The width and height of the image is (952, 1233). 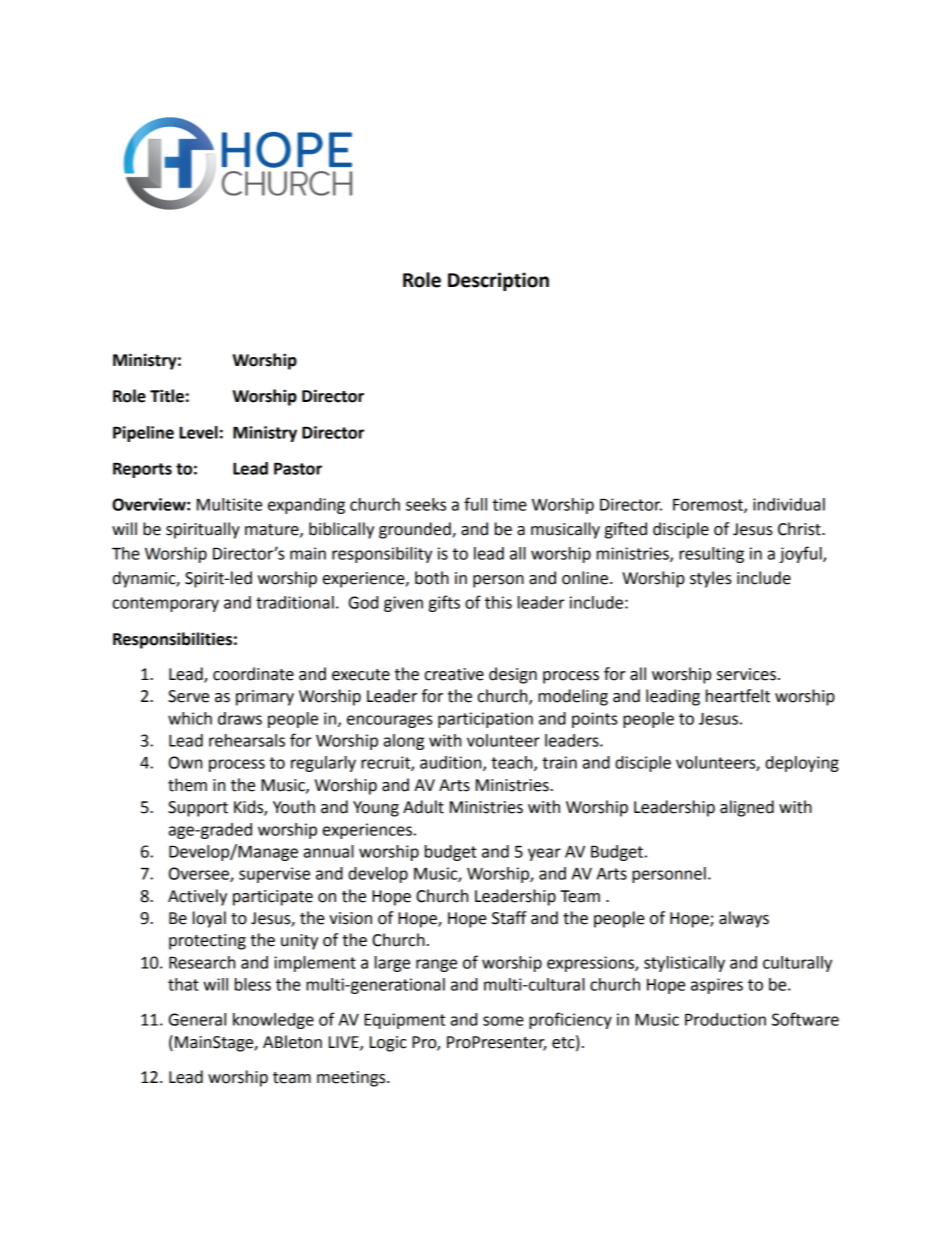 I want to click on creative, so click(x=454, y=674).
